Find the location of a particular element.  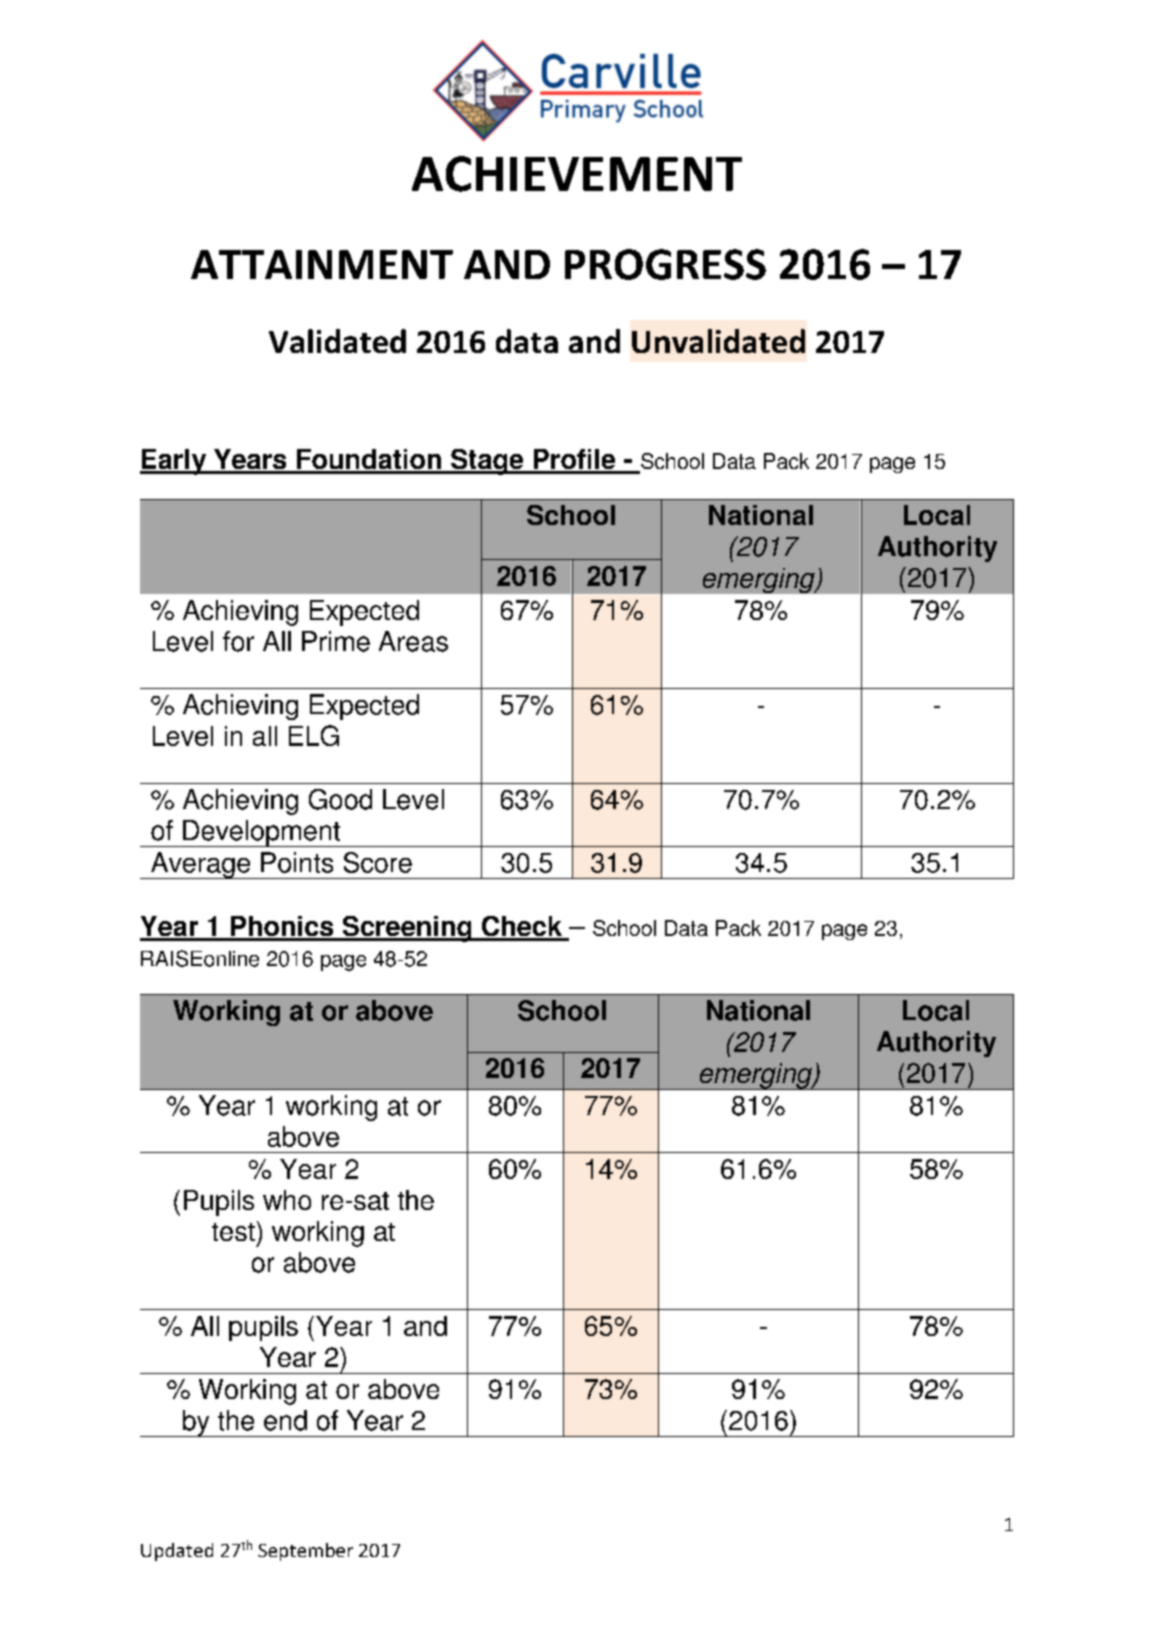

ATTAINMENT is located at coordinates (322, 264).
